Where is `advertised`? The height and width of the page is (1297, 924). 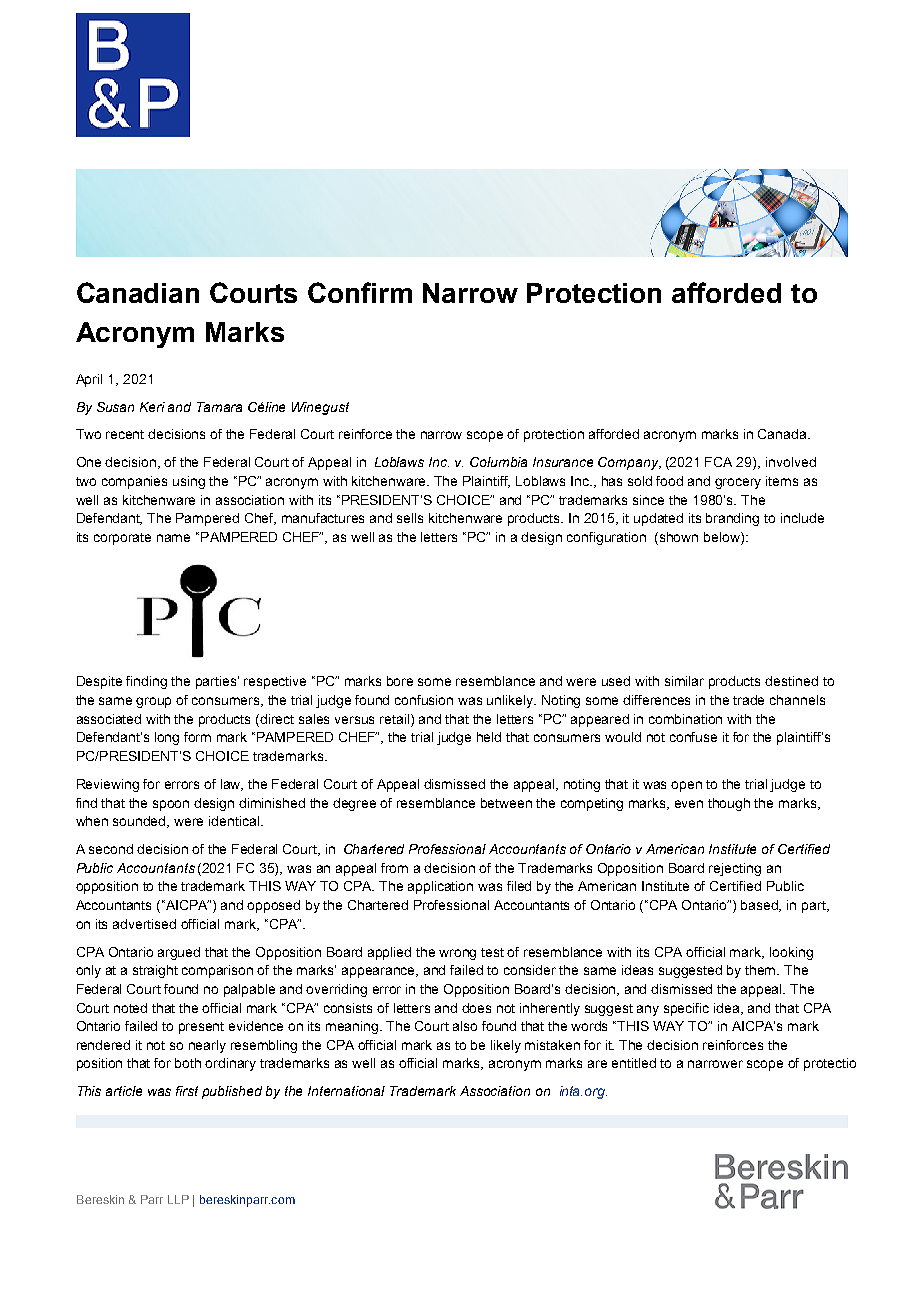
advertised is located at coordinates (144, 924).
